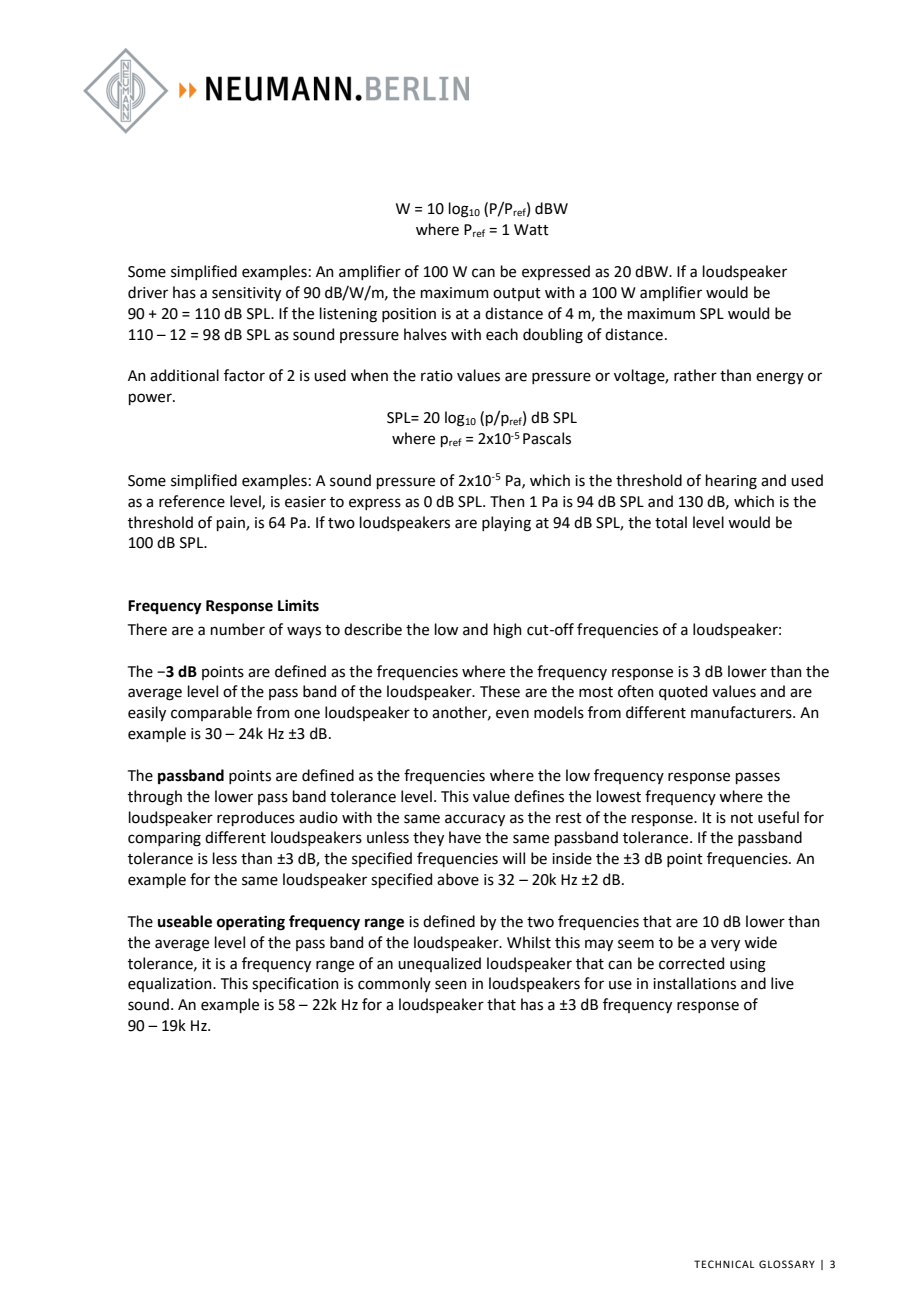 This image has width=924, height=1308. What do you see at coordinates (506, 524) in the image?
I see `playing` at bounding box center [506, 524].
